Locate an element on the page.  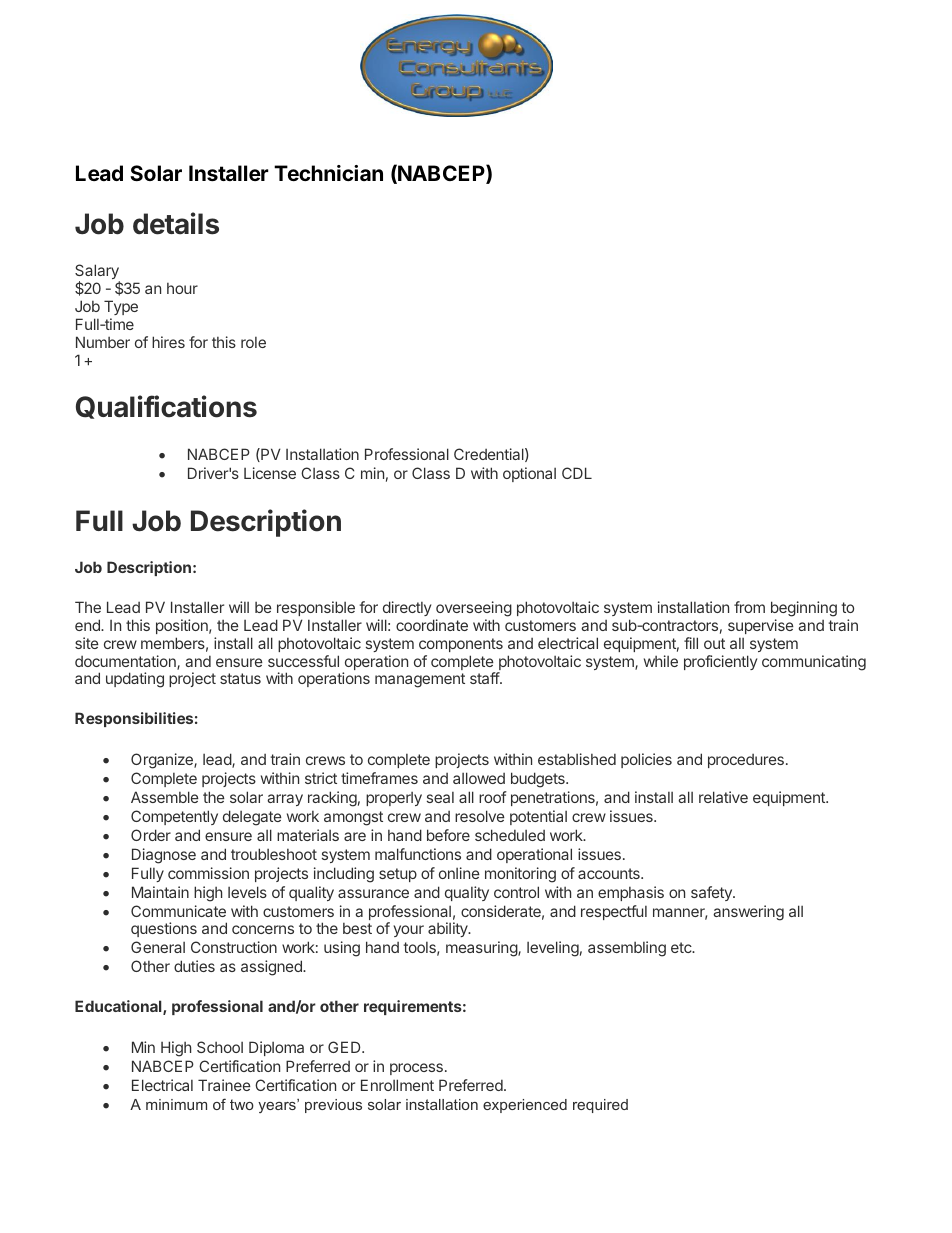
minimum is located at coordinates (176, 1104).
